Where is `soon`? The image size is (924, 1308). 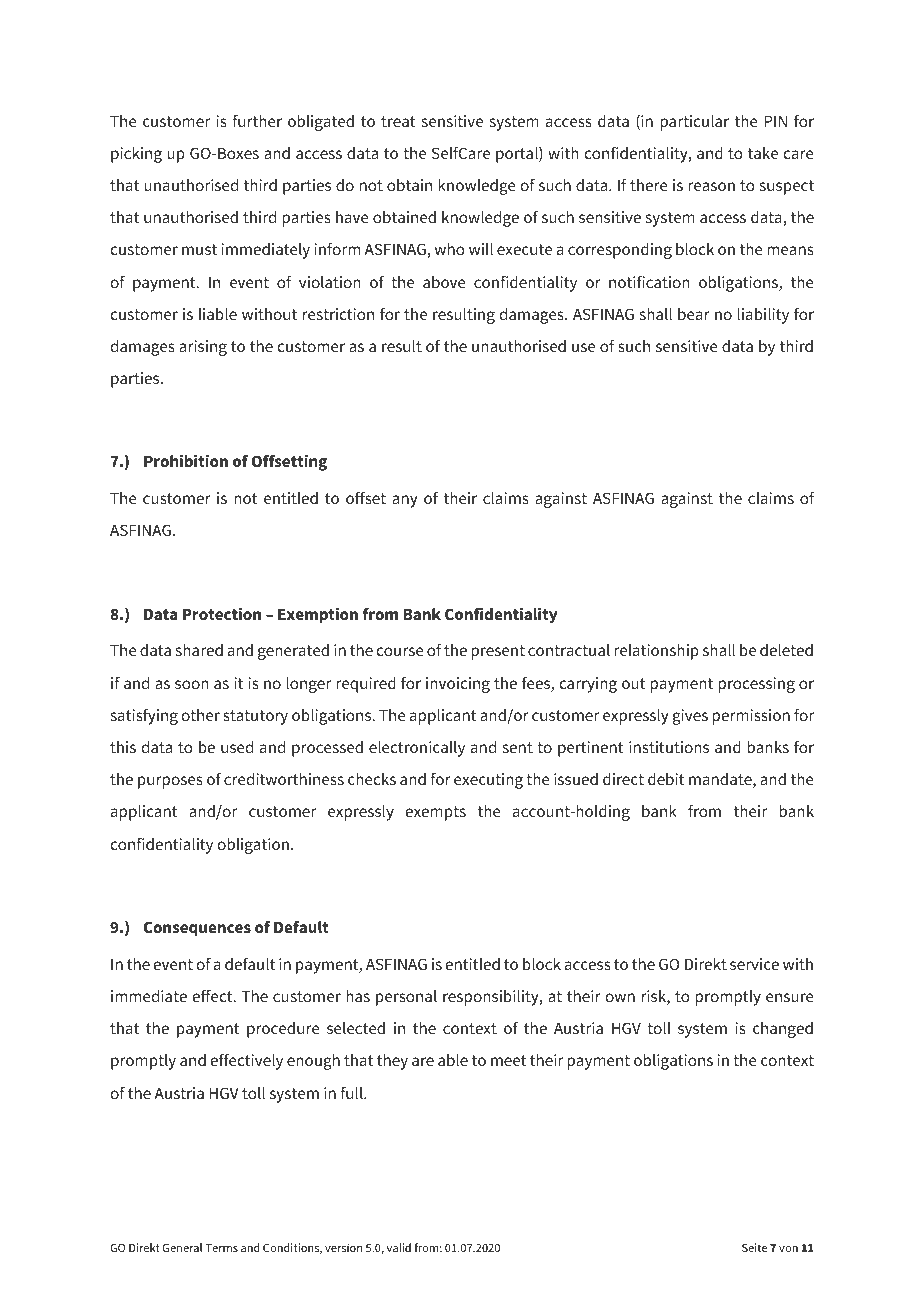
soon is located at coordinates (192, 684).
